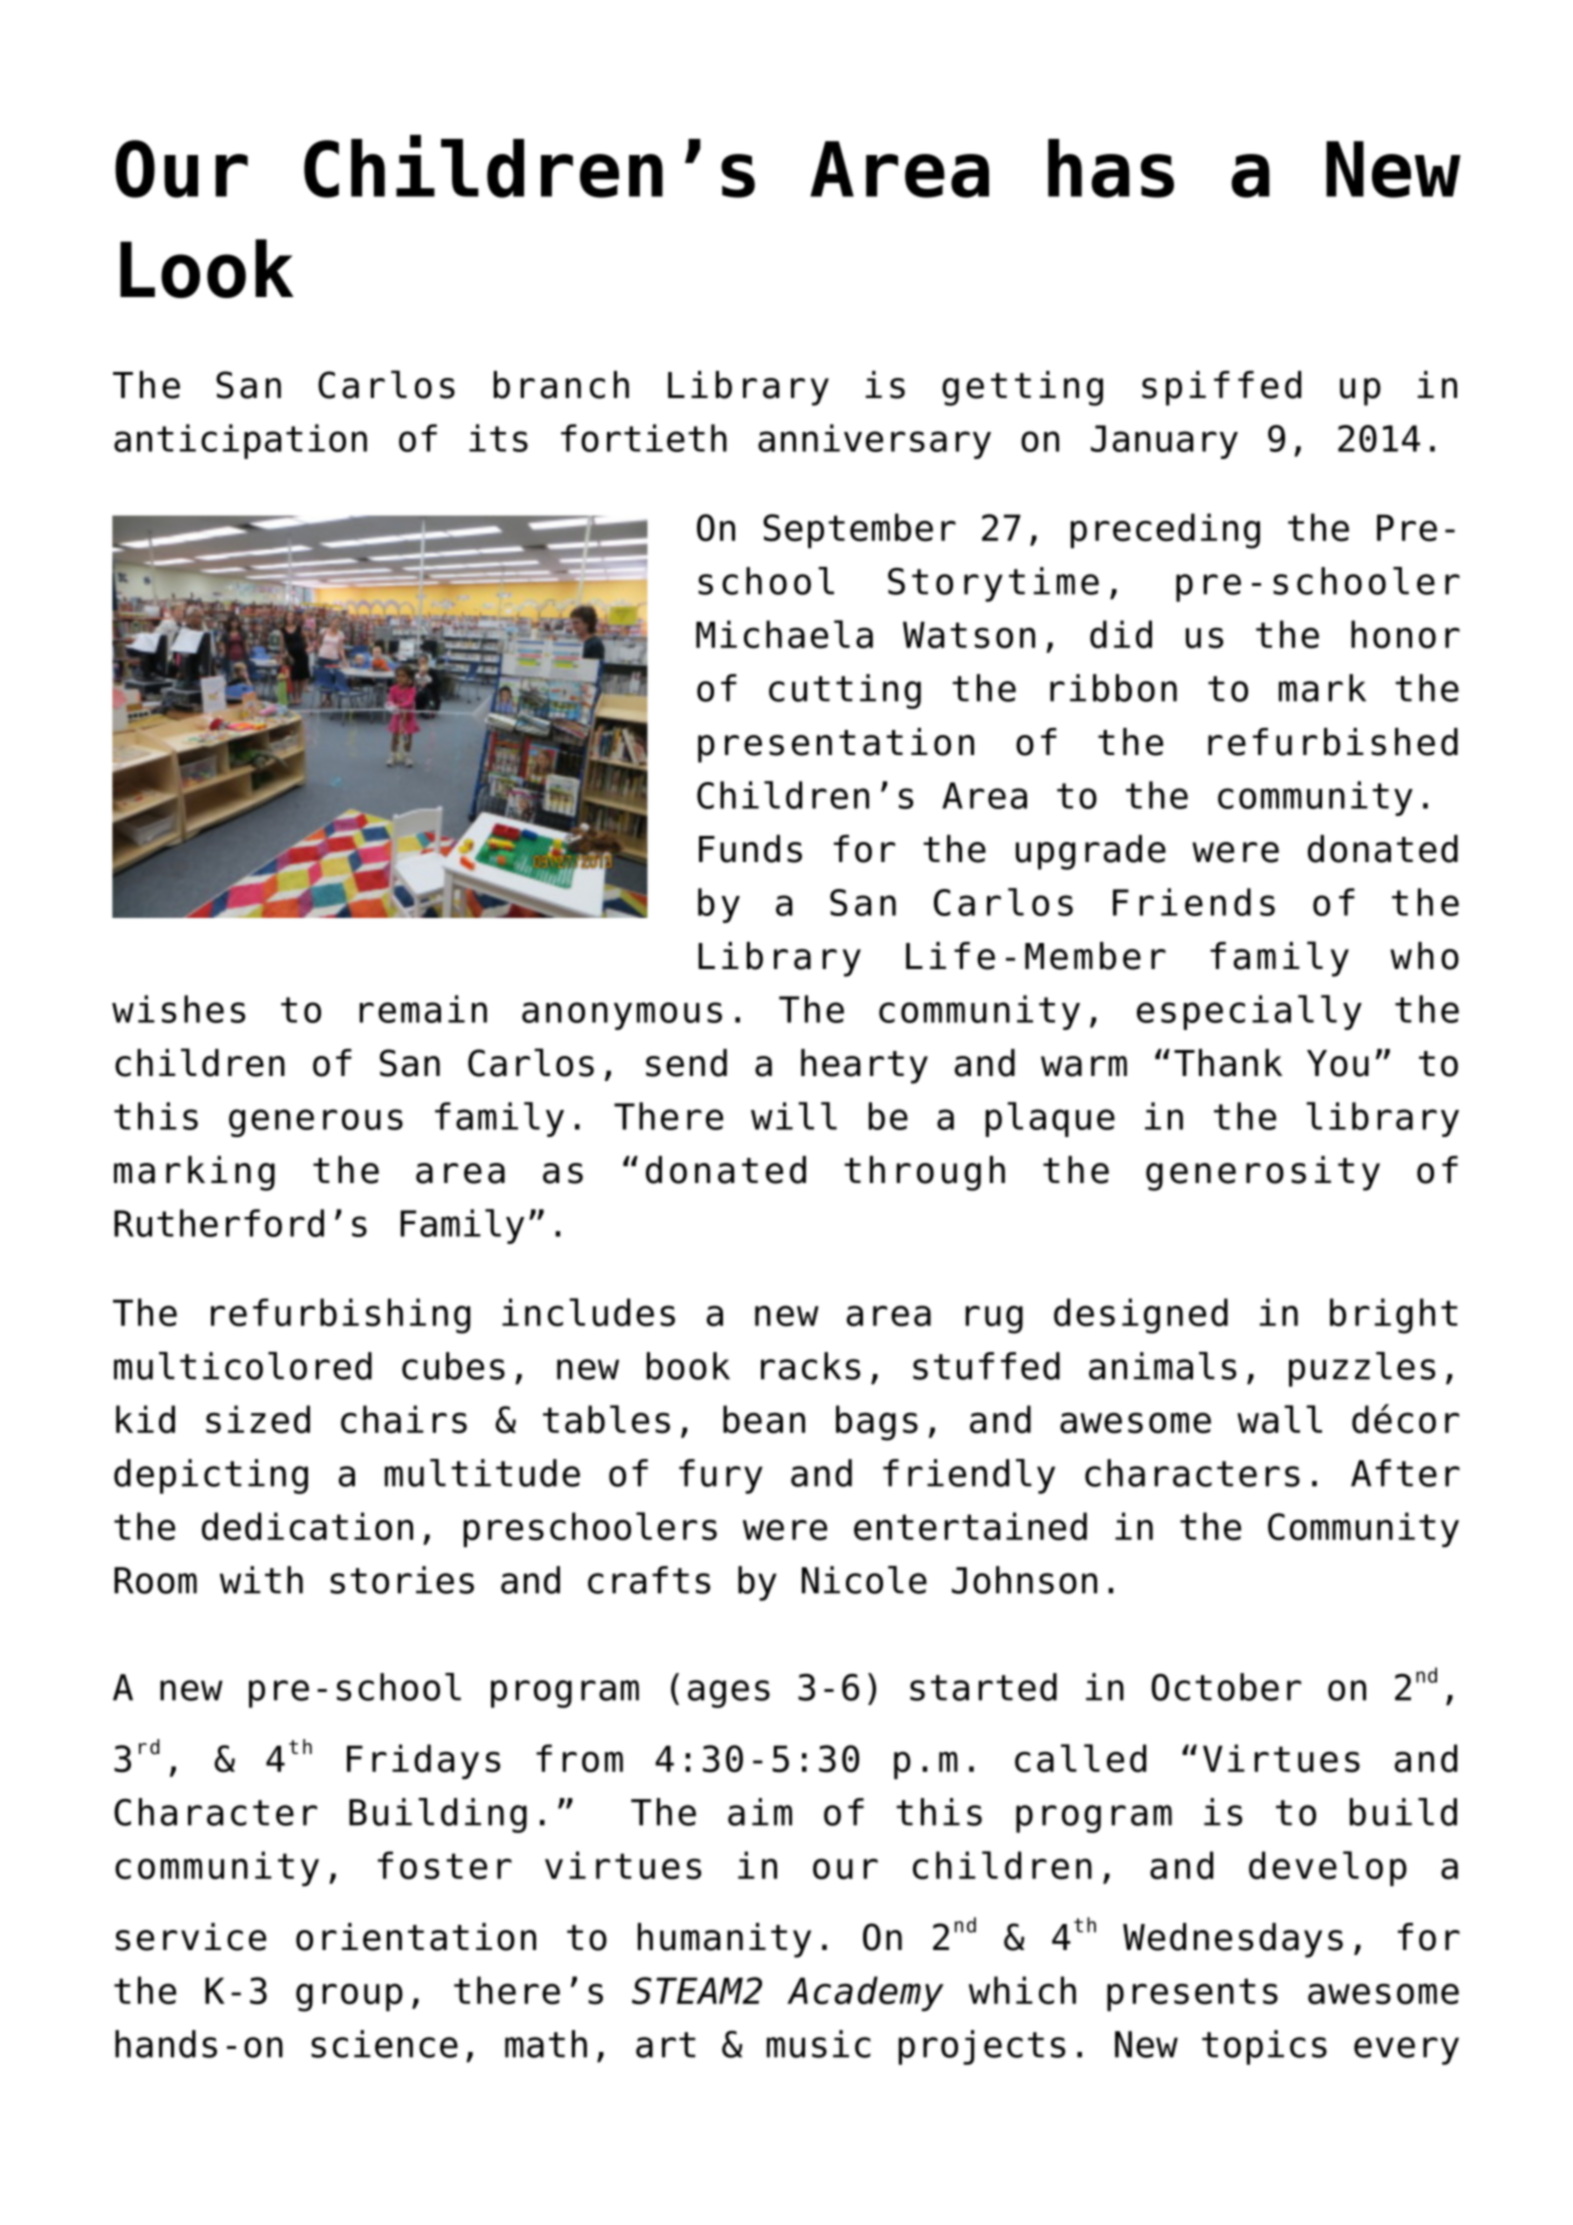 The image size is (1573, 2225). What do you see at coordinates (178, 1009) in the screenshot?
I see `wishes` at bounding box center [178, 1009].
